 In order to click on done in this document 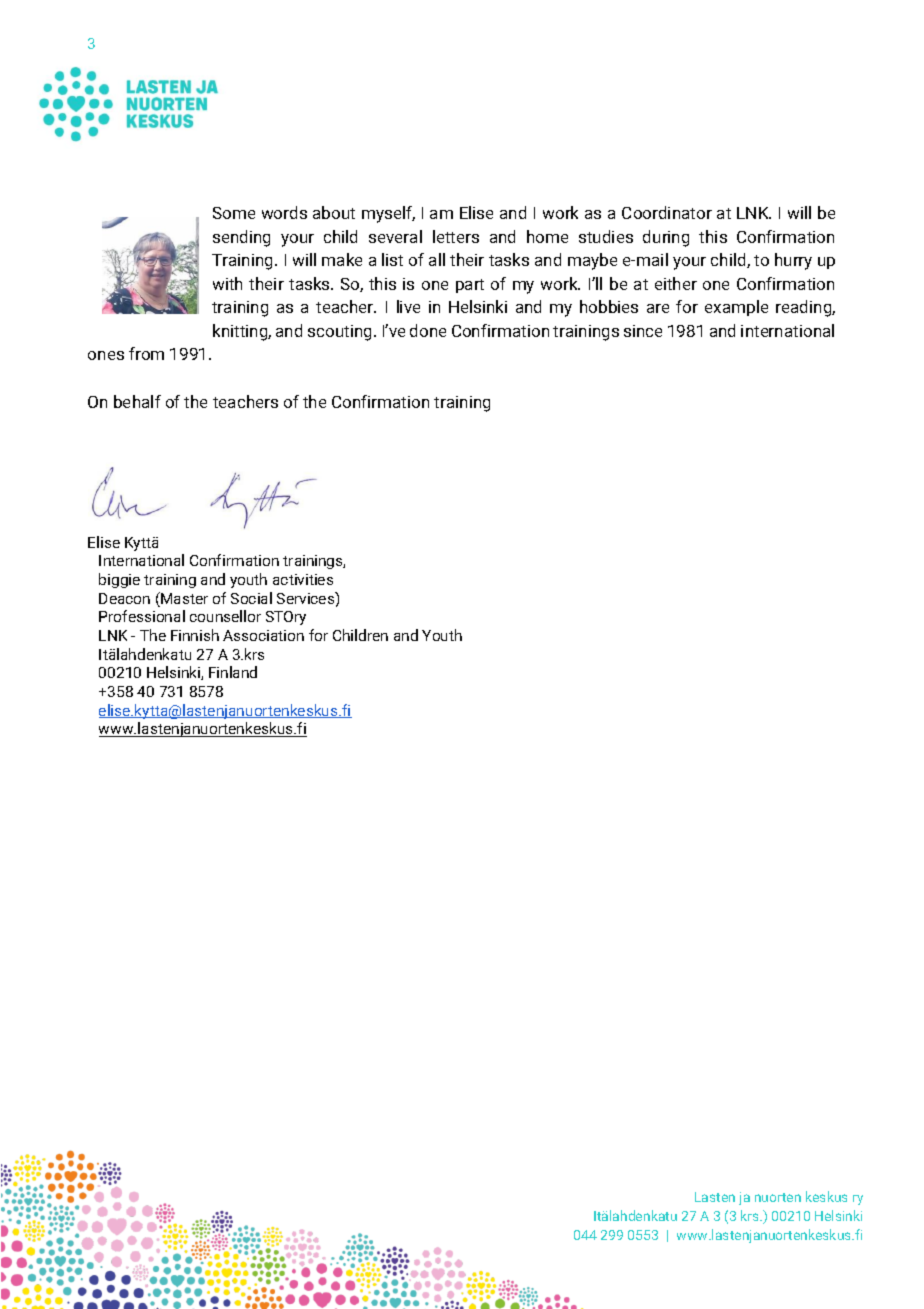, I will do `click(428, 330)`.
